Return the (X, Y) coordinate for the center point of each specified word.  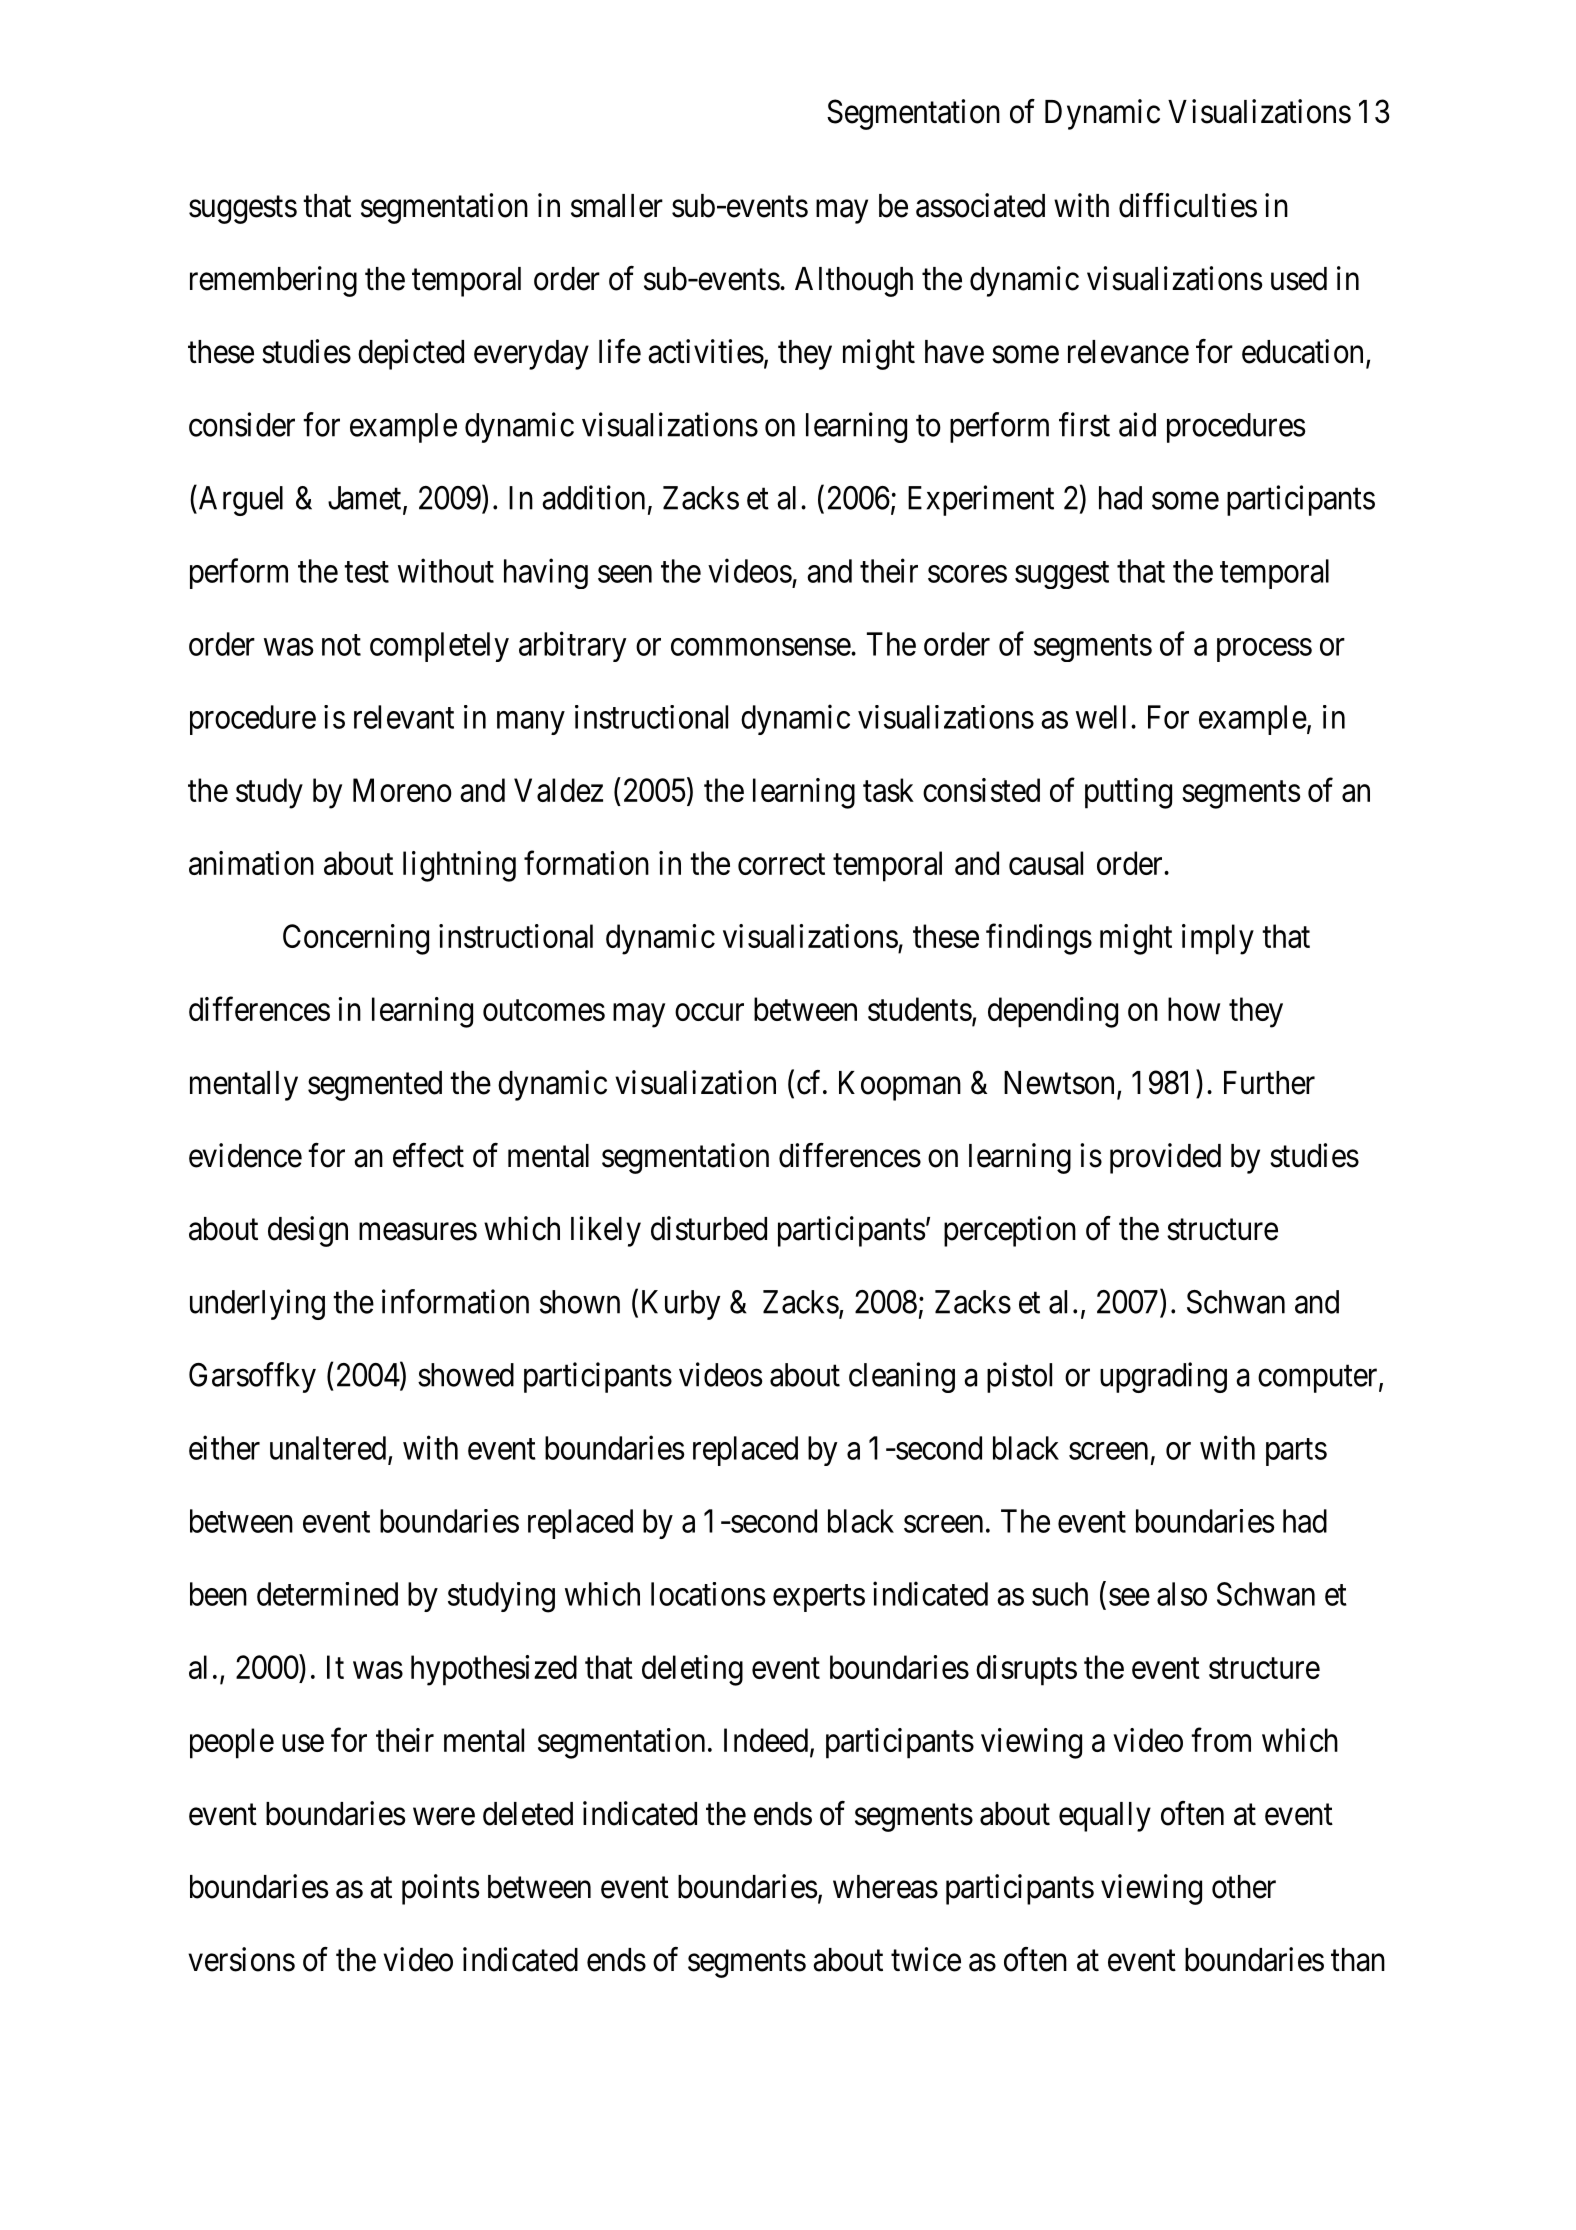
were (444, 1817)
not (341, 645)
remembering (273, 281)
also (1182, 1594)
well (1101, 717)
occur (709, 1012)
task (888, 790)
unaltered (329, 1449)
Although (854, 282)
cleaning (902, 1377)
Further (1269, 1083)
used (1299, 279)
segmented (375, 1086)
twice (926, 1959)
